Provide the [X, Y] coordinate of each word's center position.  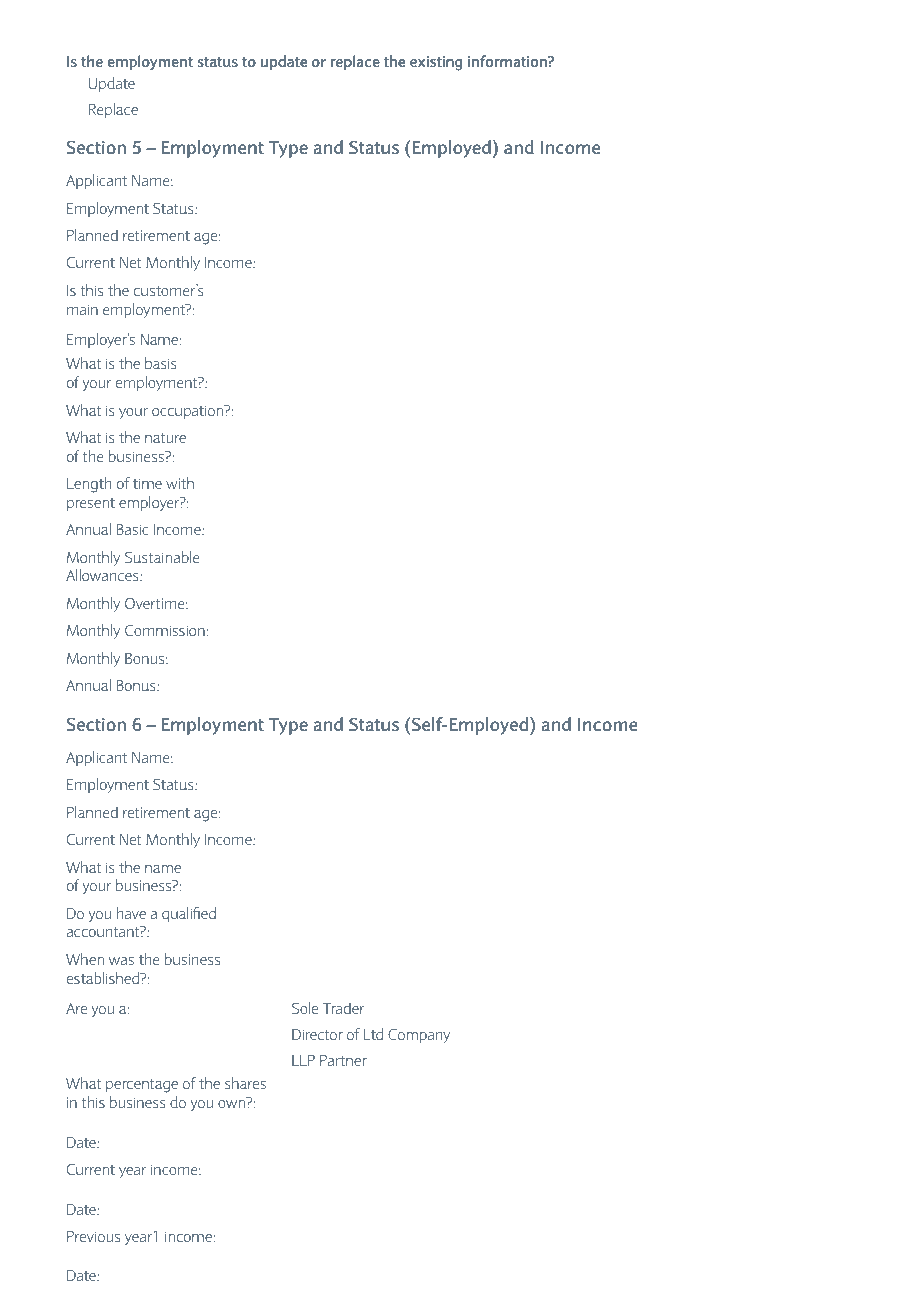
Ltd [373, 1034]
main [82, 309]
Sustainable [162, 557]
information [508, 61]
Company [419, 1036]
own [233, 1104]
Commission [166, 630]
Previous [93, 1236]
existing [436, 63]
